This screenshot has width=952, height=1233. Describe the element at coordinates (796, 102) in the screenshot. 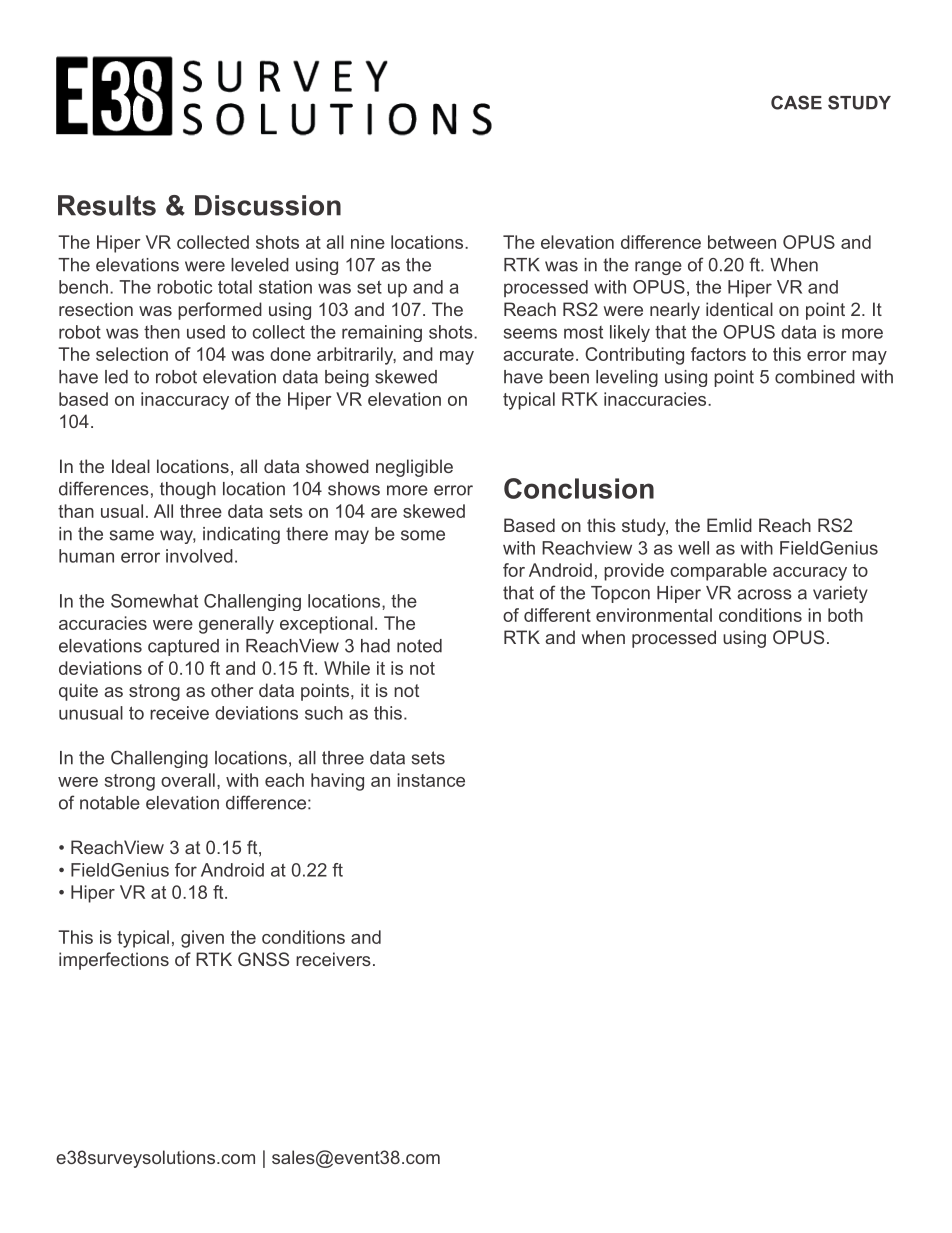

I see `CASE` at that location.
